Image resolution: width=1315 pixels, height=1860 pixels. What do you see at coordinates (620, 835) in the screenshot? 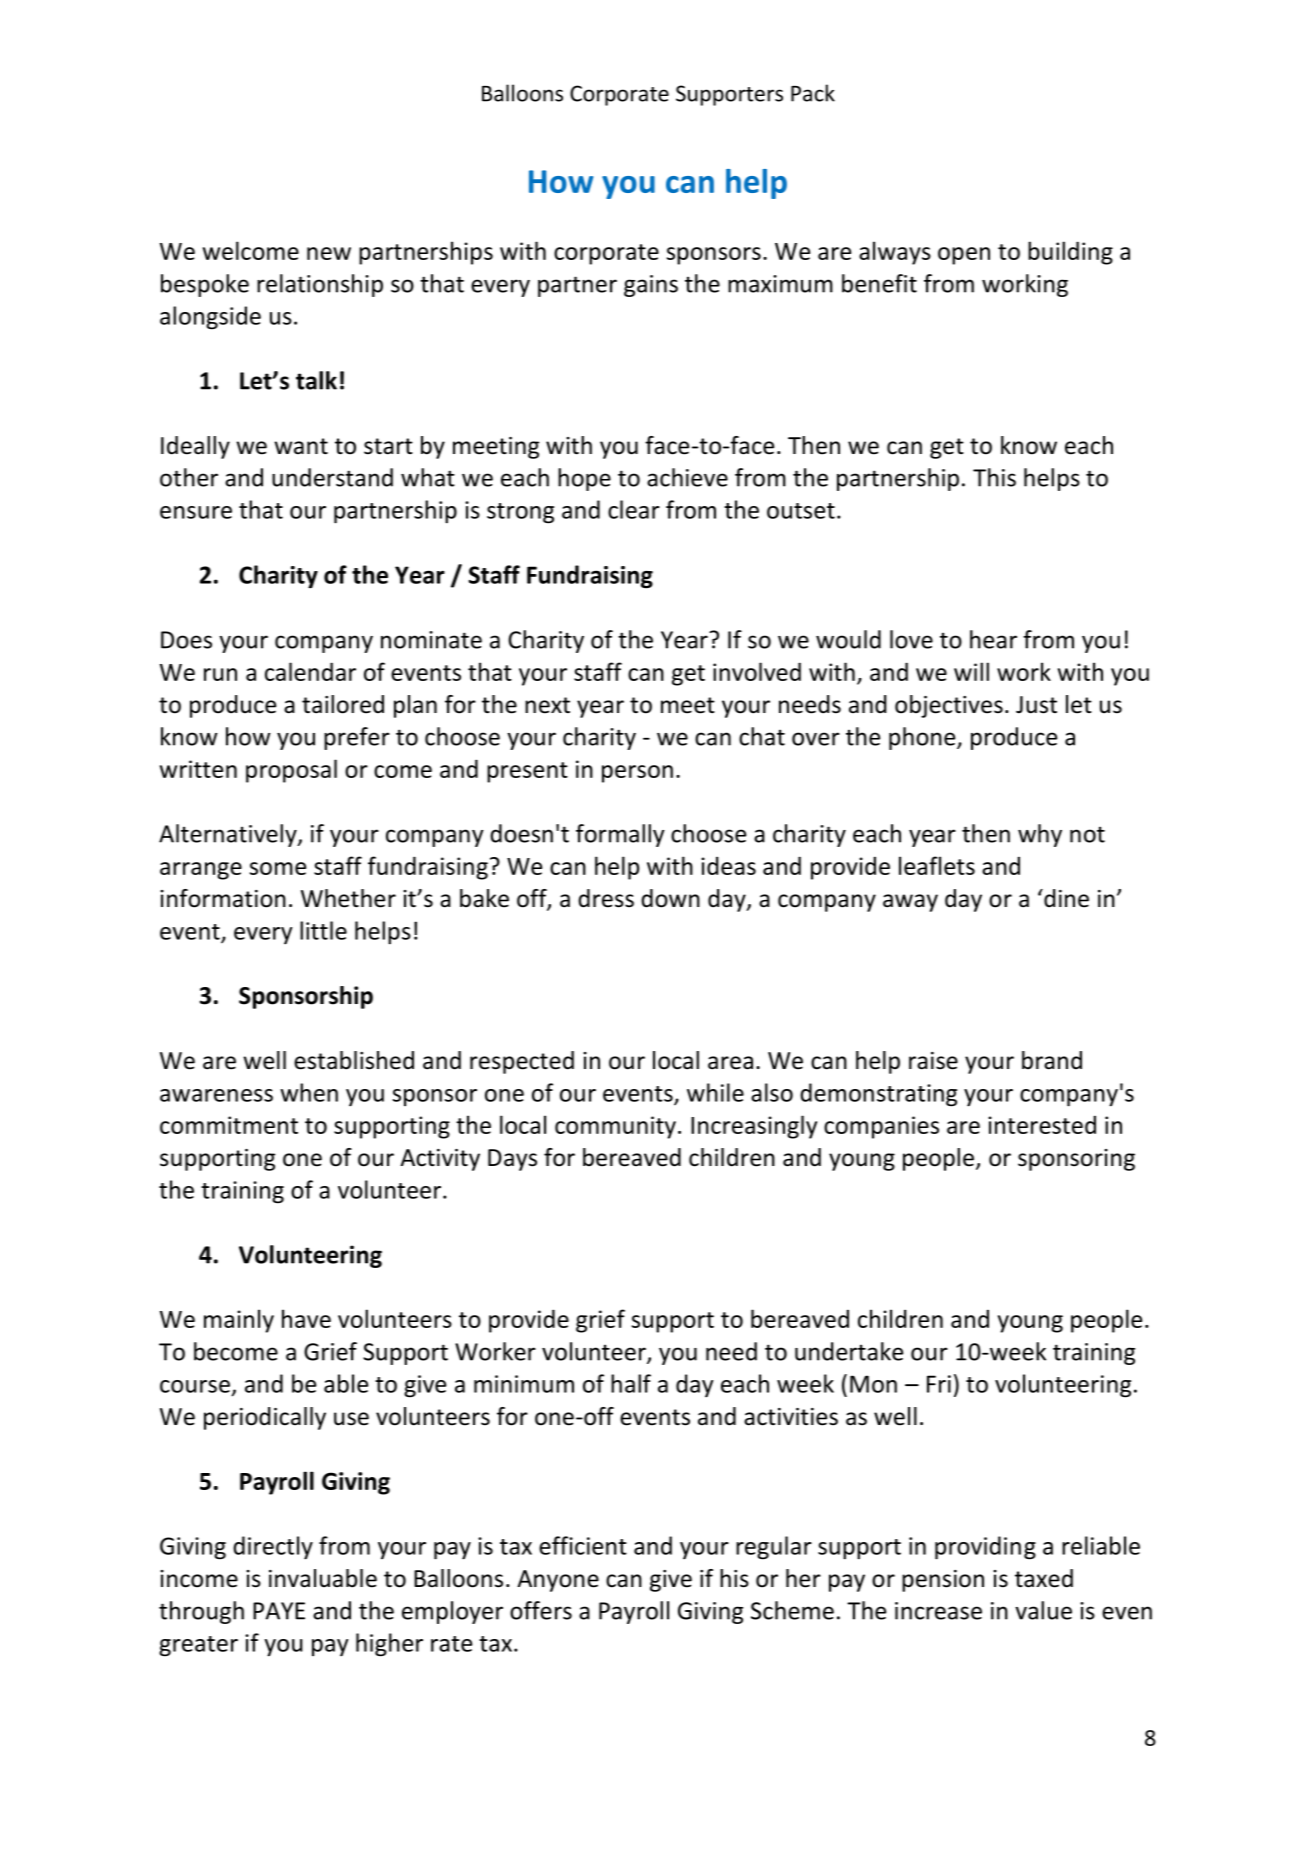
I see `formally` at bounding box center [620, 835].
